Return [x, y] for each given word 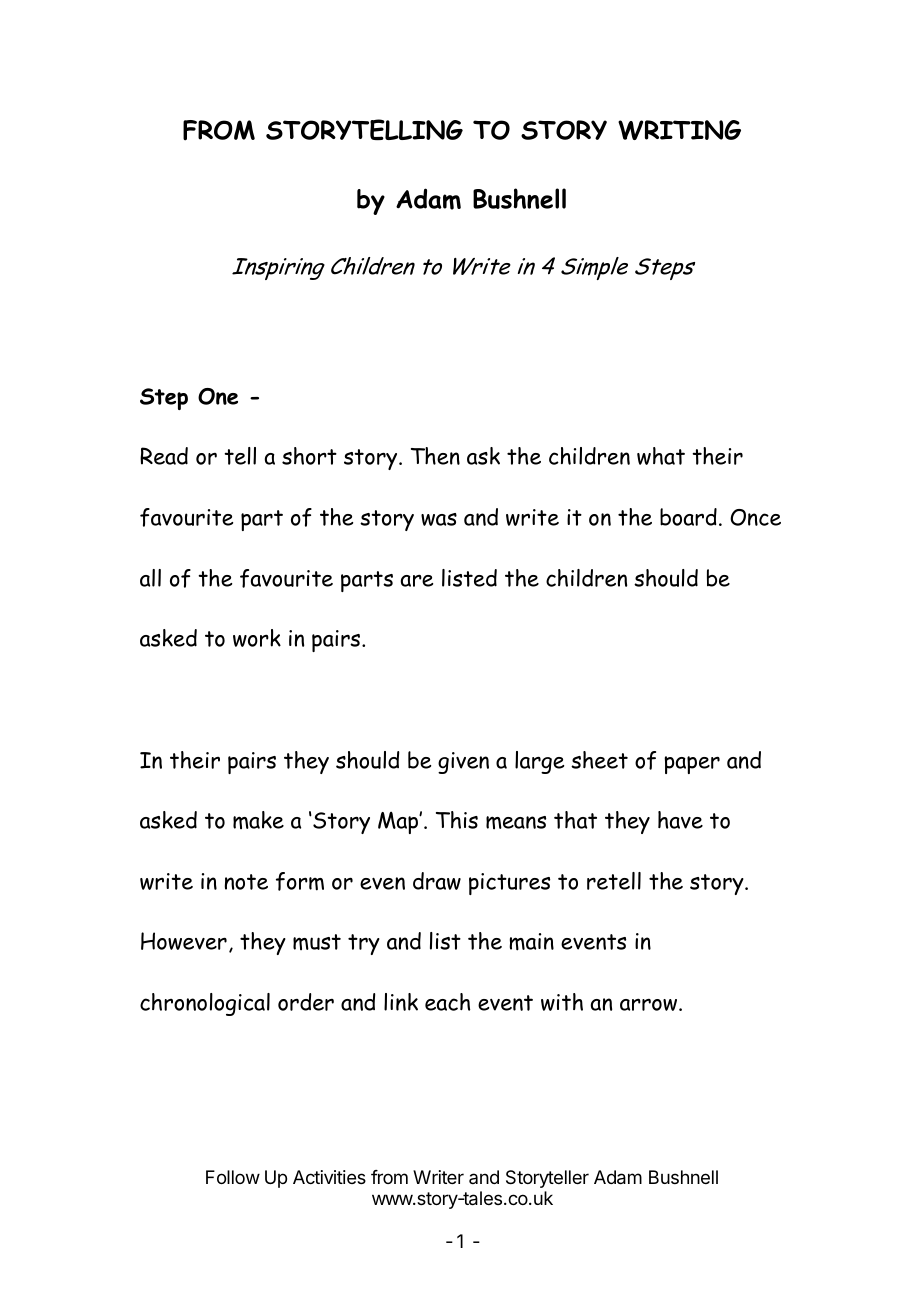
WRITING [679, 130]
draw [437, 881]
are [417, 580]
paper [692, 765]
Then [435, 456]
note [246, 882]
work [257, 638]
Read [164, 456]
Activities [329, 1177]
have [680, 820]
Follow [233, 1177]
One [218, 396]
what [661, 456]
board [688, 517]
